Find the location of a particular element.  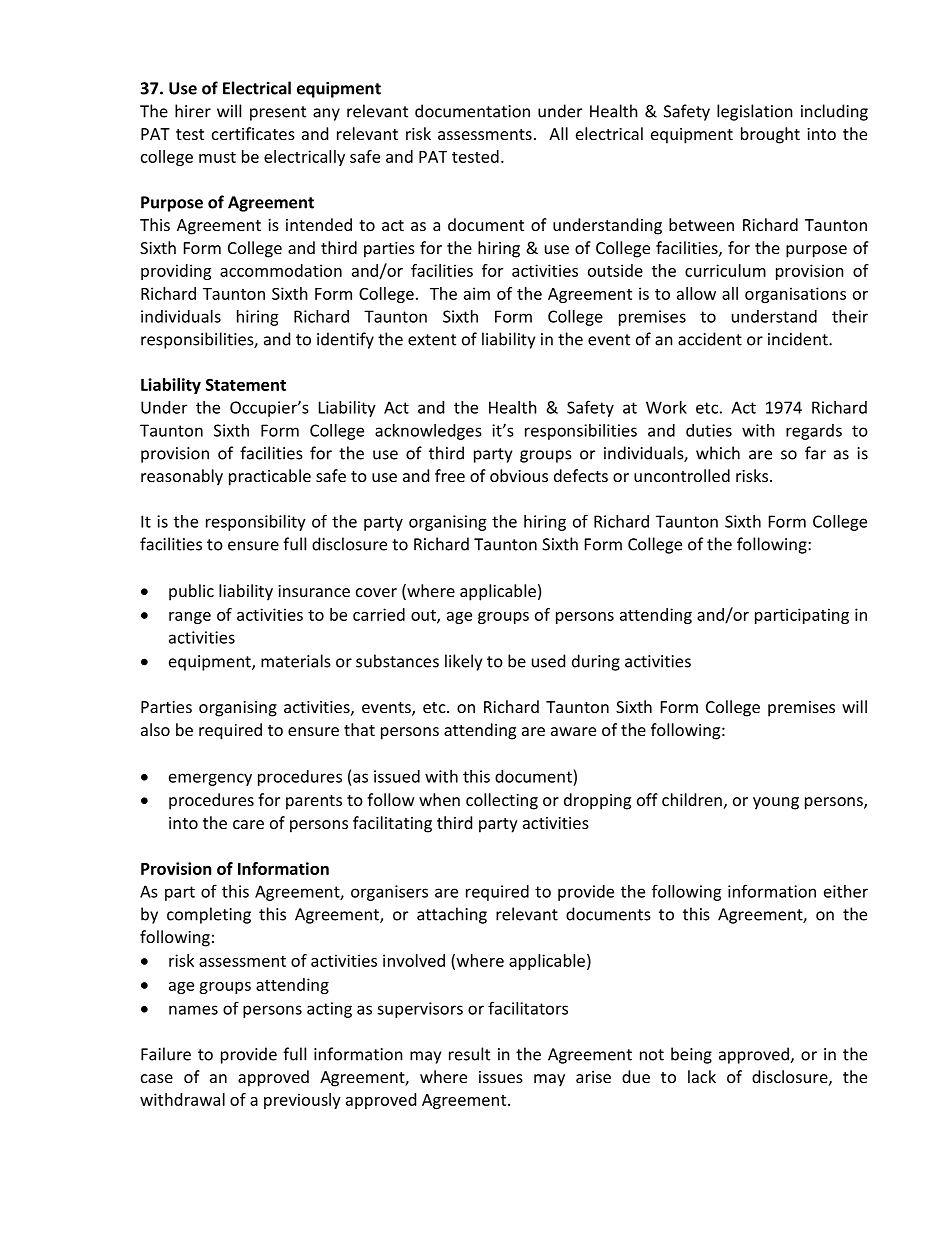

range is located at coordinates (190, 618).
